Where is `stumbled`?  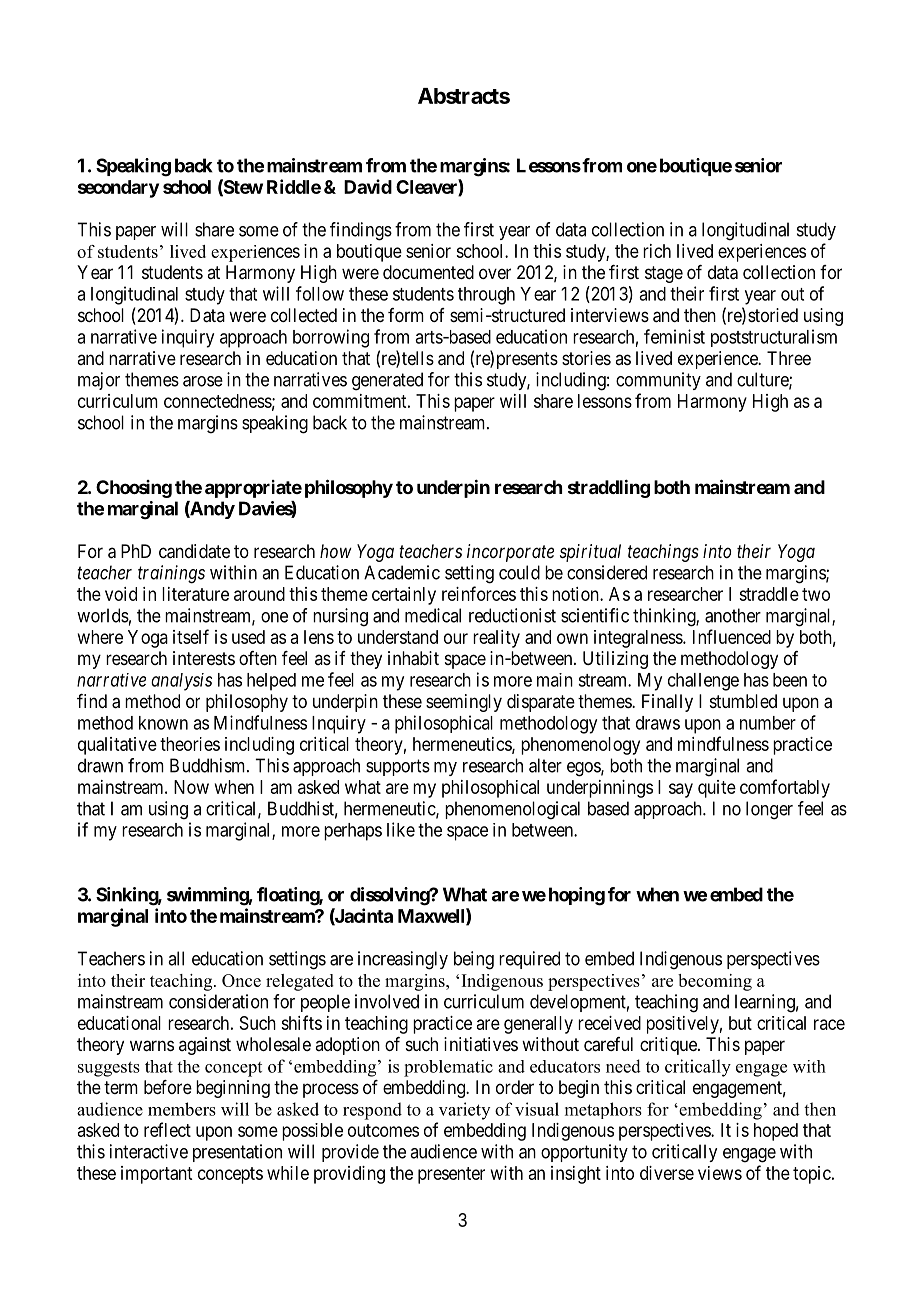 stumbled is located at coordinates (743, 701).
